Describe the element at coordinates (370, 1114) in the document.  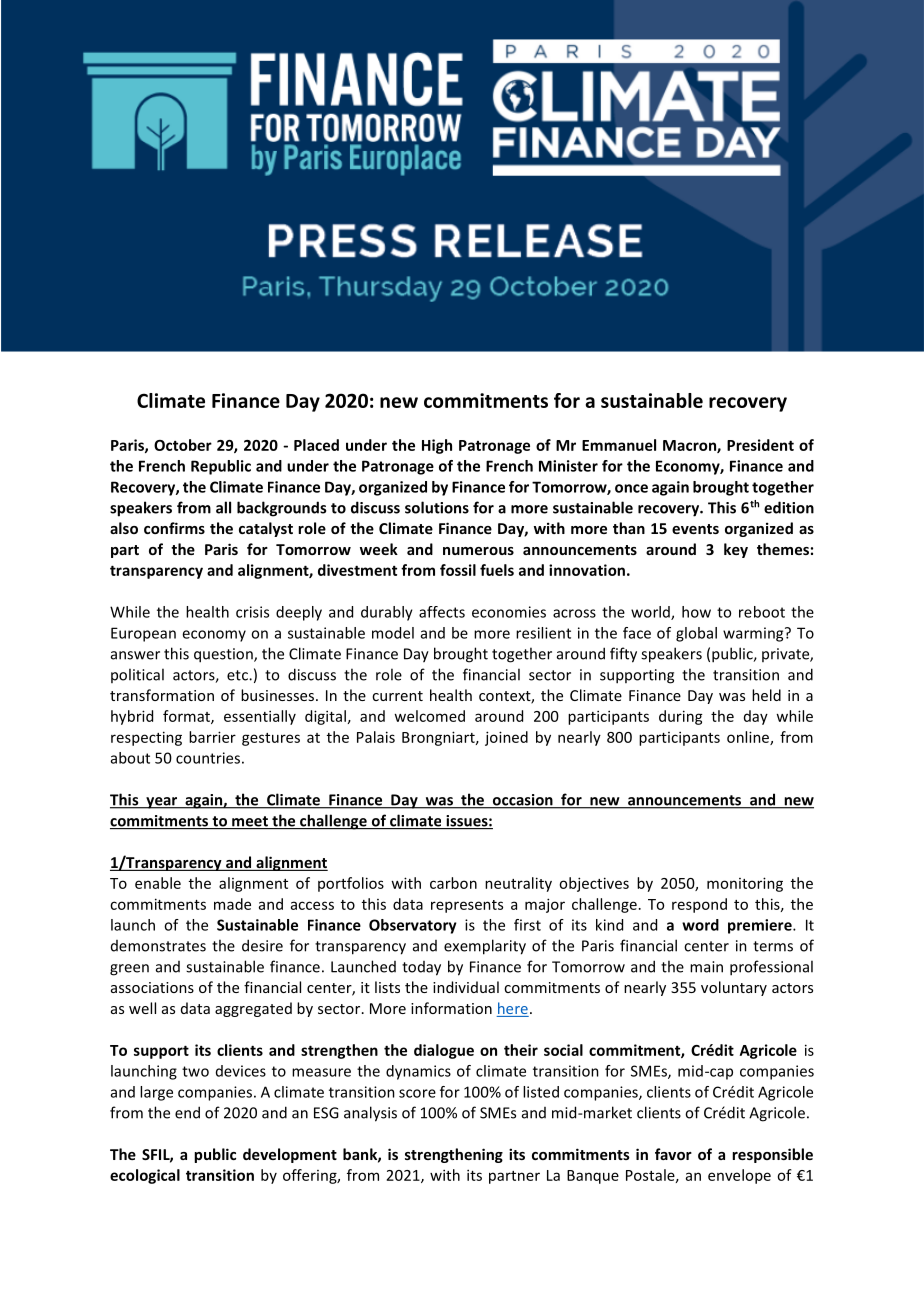
I see `analysis` at that location.
